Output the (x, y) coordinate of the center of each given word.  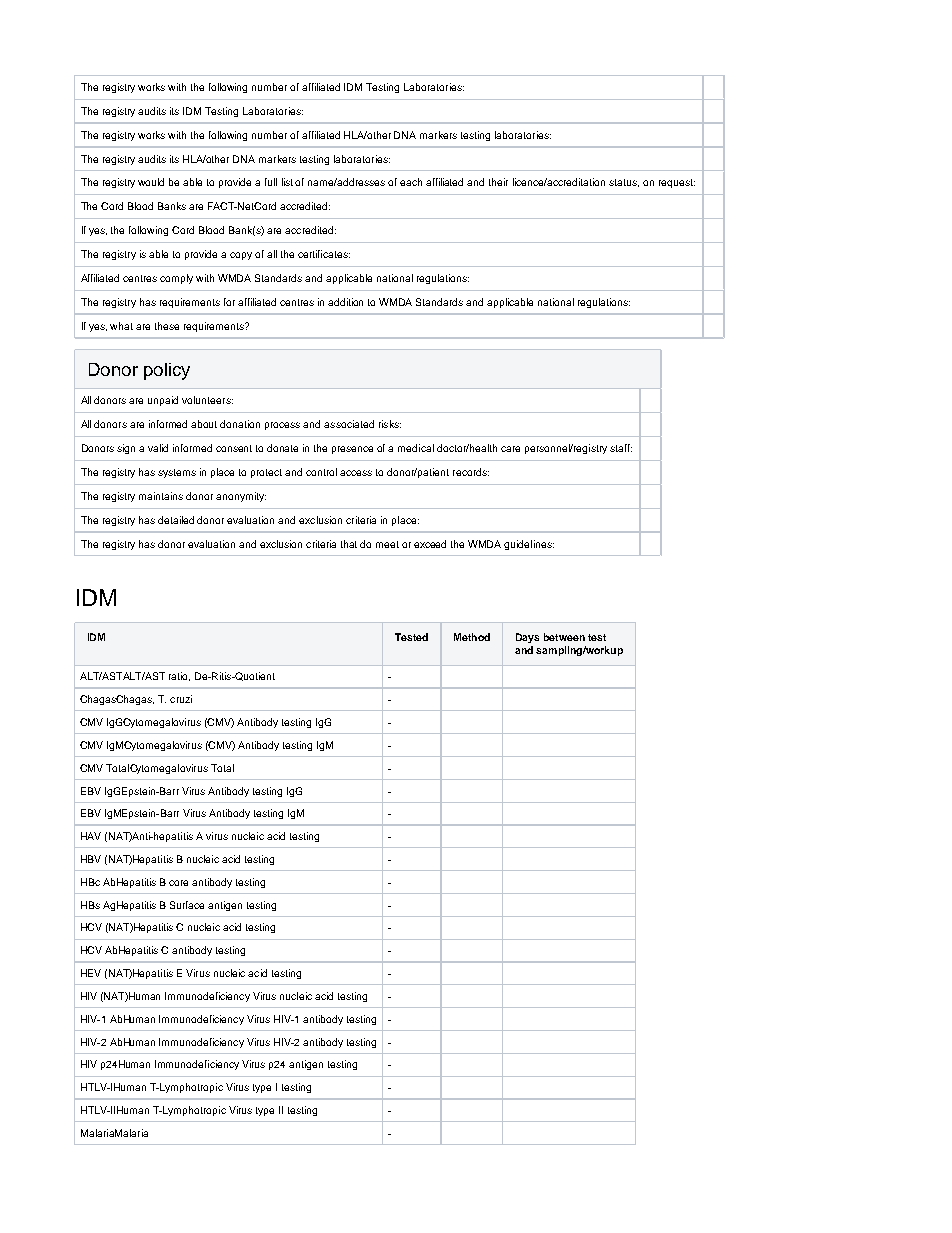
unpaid (163, 401)
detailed (176, 520)
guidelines (529, 545)
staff (621, 448)
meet (387, 544)
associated (349, 424)
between (564, 637)
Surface (187, 905)
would (151, 182)
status (624, 183)
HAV (91, 836)
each (411, 182)
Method (472, 637)
